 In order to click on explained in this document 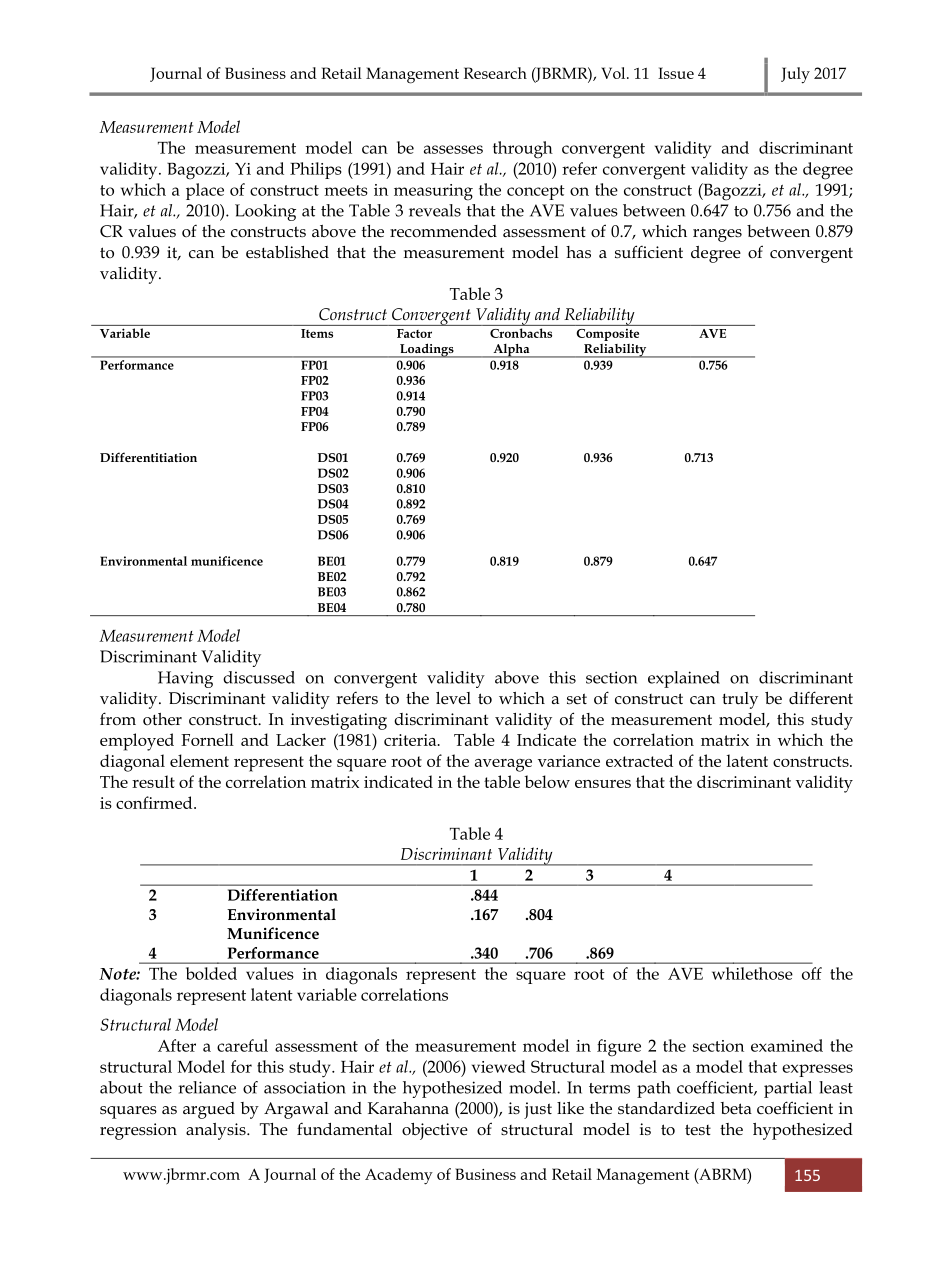, I will do `click(684, 679)`.
